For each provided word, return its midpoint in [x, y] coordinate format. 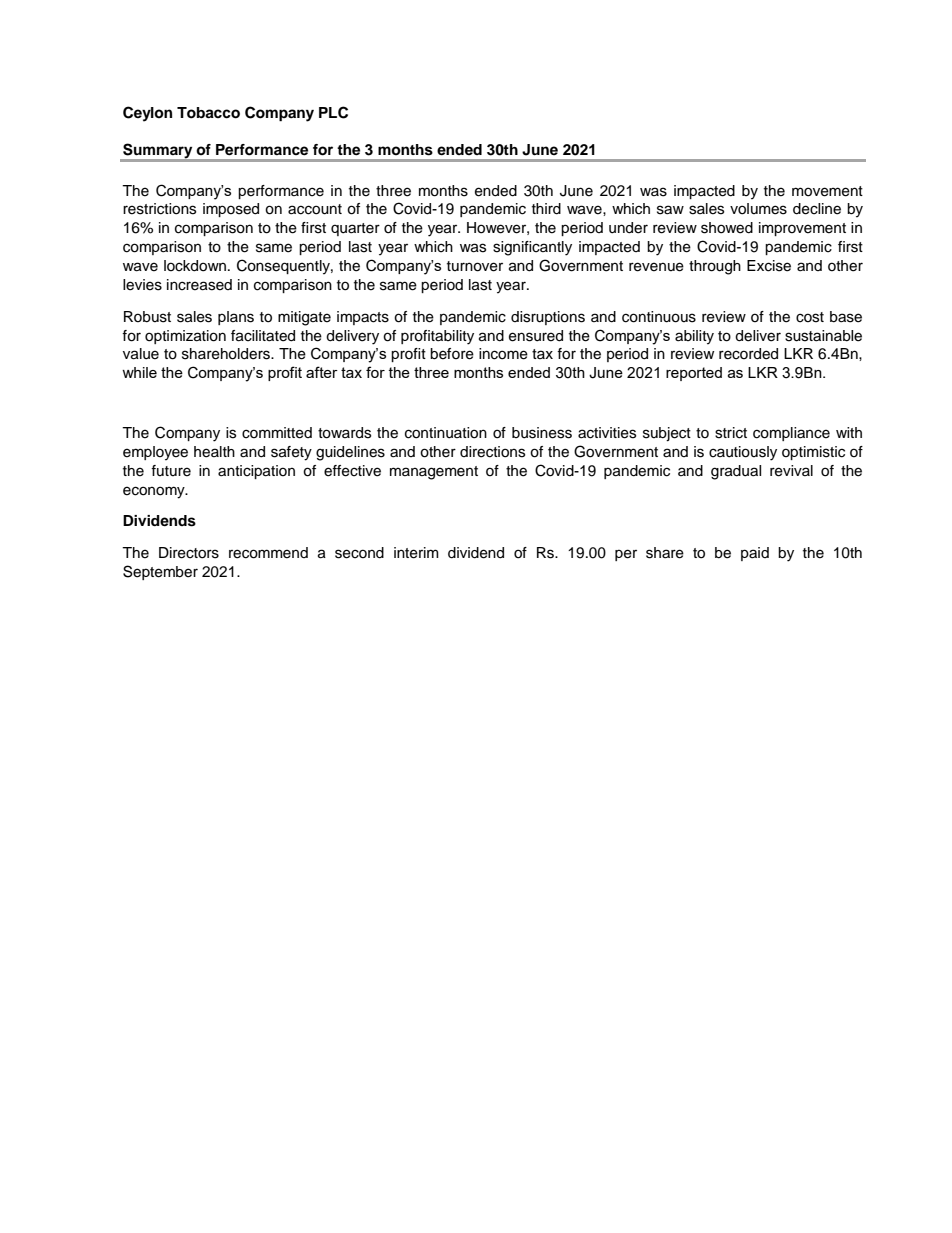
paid [755, 554]
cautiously [743, 453]
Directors [189, 553]
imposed [231, 210]
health [214, 452]
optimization [185, 337]
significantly [532, 248]
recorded [748, 354]
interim [416, 553]
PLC [333, 112]
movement [827, 191]
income [503, 354]
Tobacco [208, 113]
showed [727, 228]
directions [492, 452]
